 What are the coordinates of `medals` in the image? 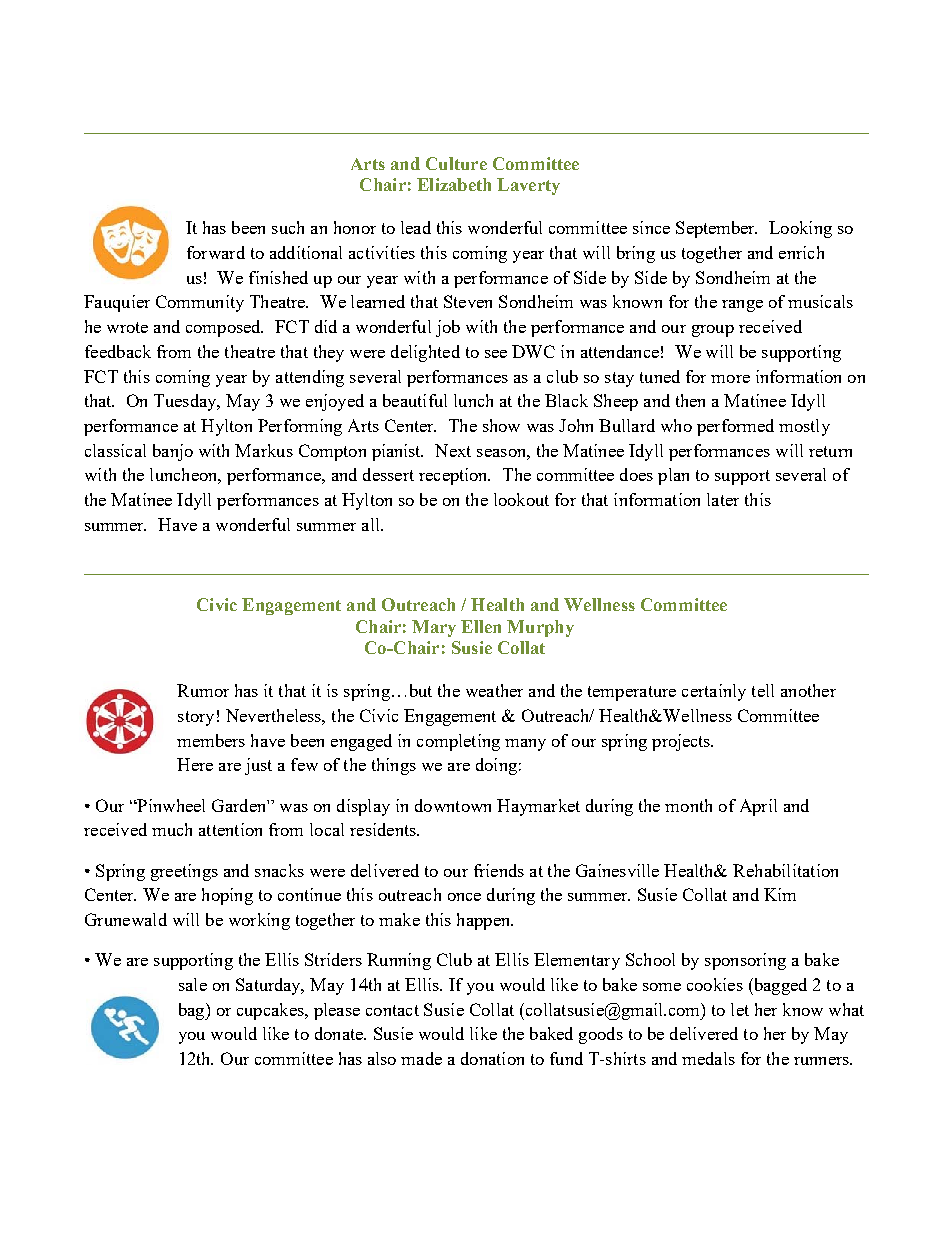 It's located at (708, 1058).
